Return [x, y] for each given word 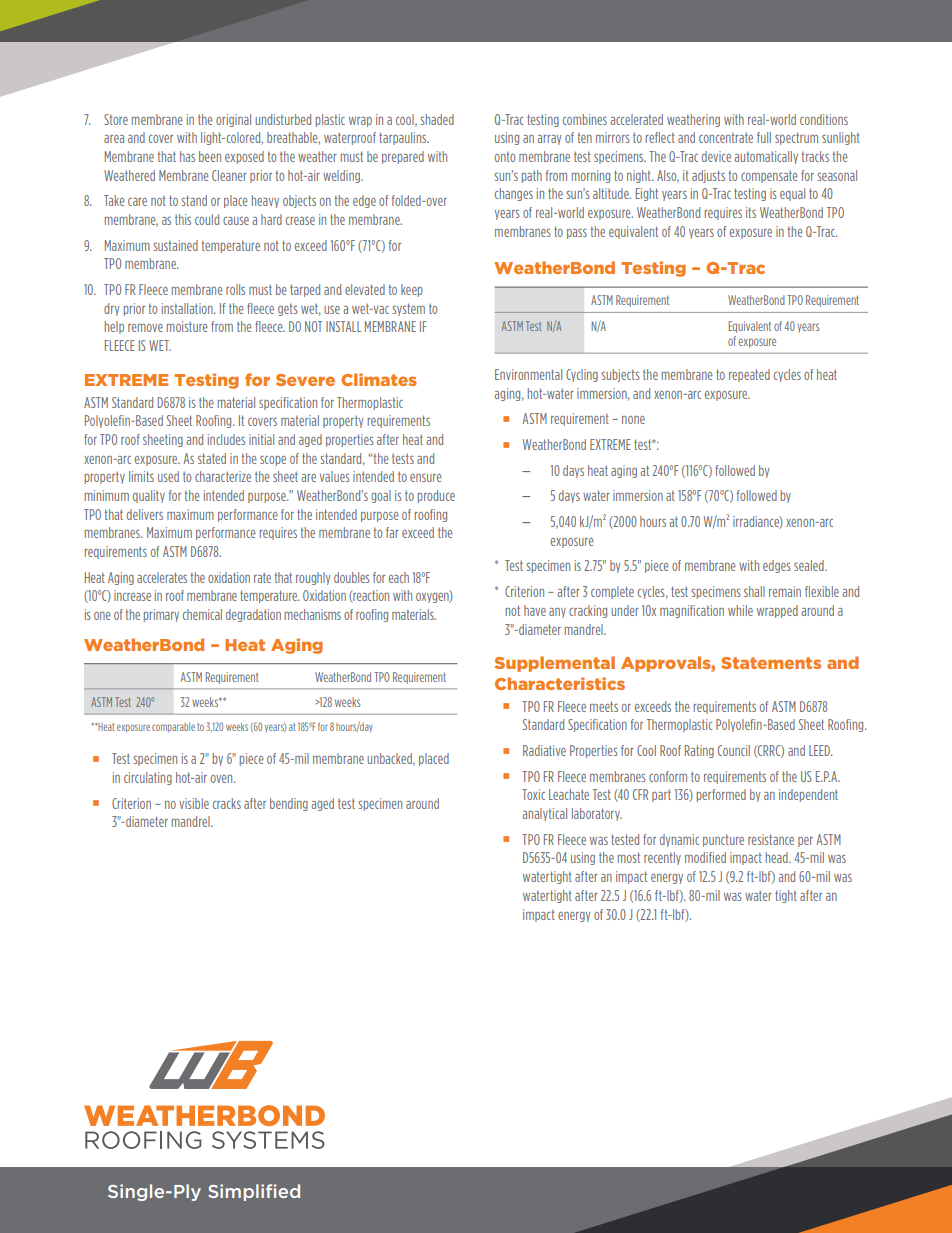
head [778, 857]
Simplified [254, 1192]
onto [505, 156]
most [629, 857]
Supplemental [555, 664]
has [187, 156]
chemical [202, 614]
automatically [766, 157]
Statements [771, 663]
